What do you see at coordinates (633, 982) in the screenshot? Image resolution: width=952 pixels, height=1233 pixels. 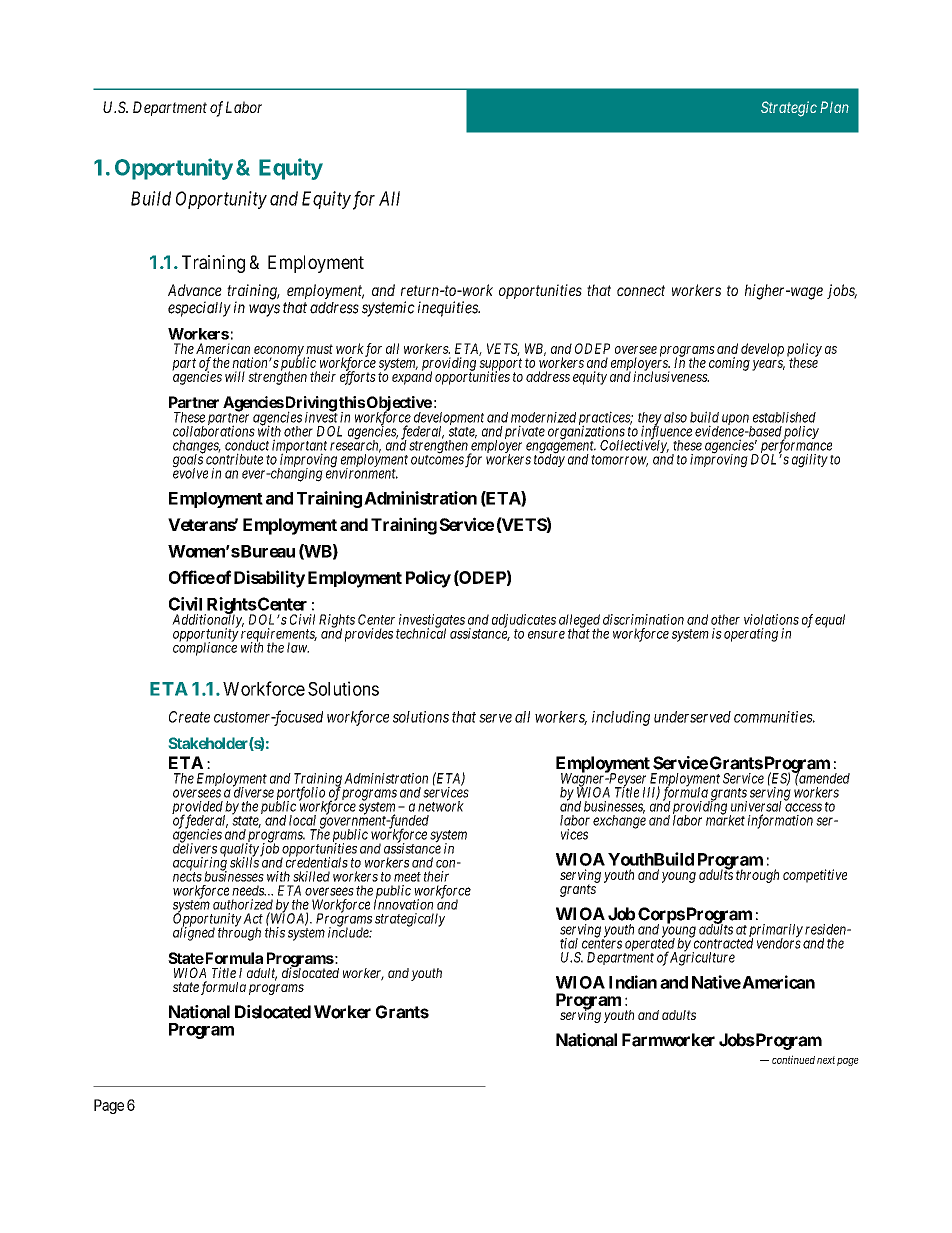 I see `Indian` at bounding box center [633, 982].
